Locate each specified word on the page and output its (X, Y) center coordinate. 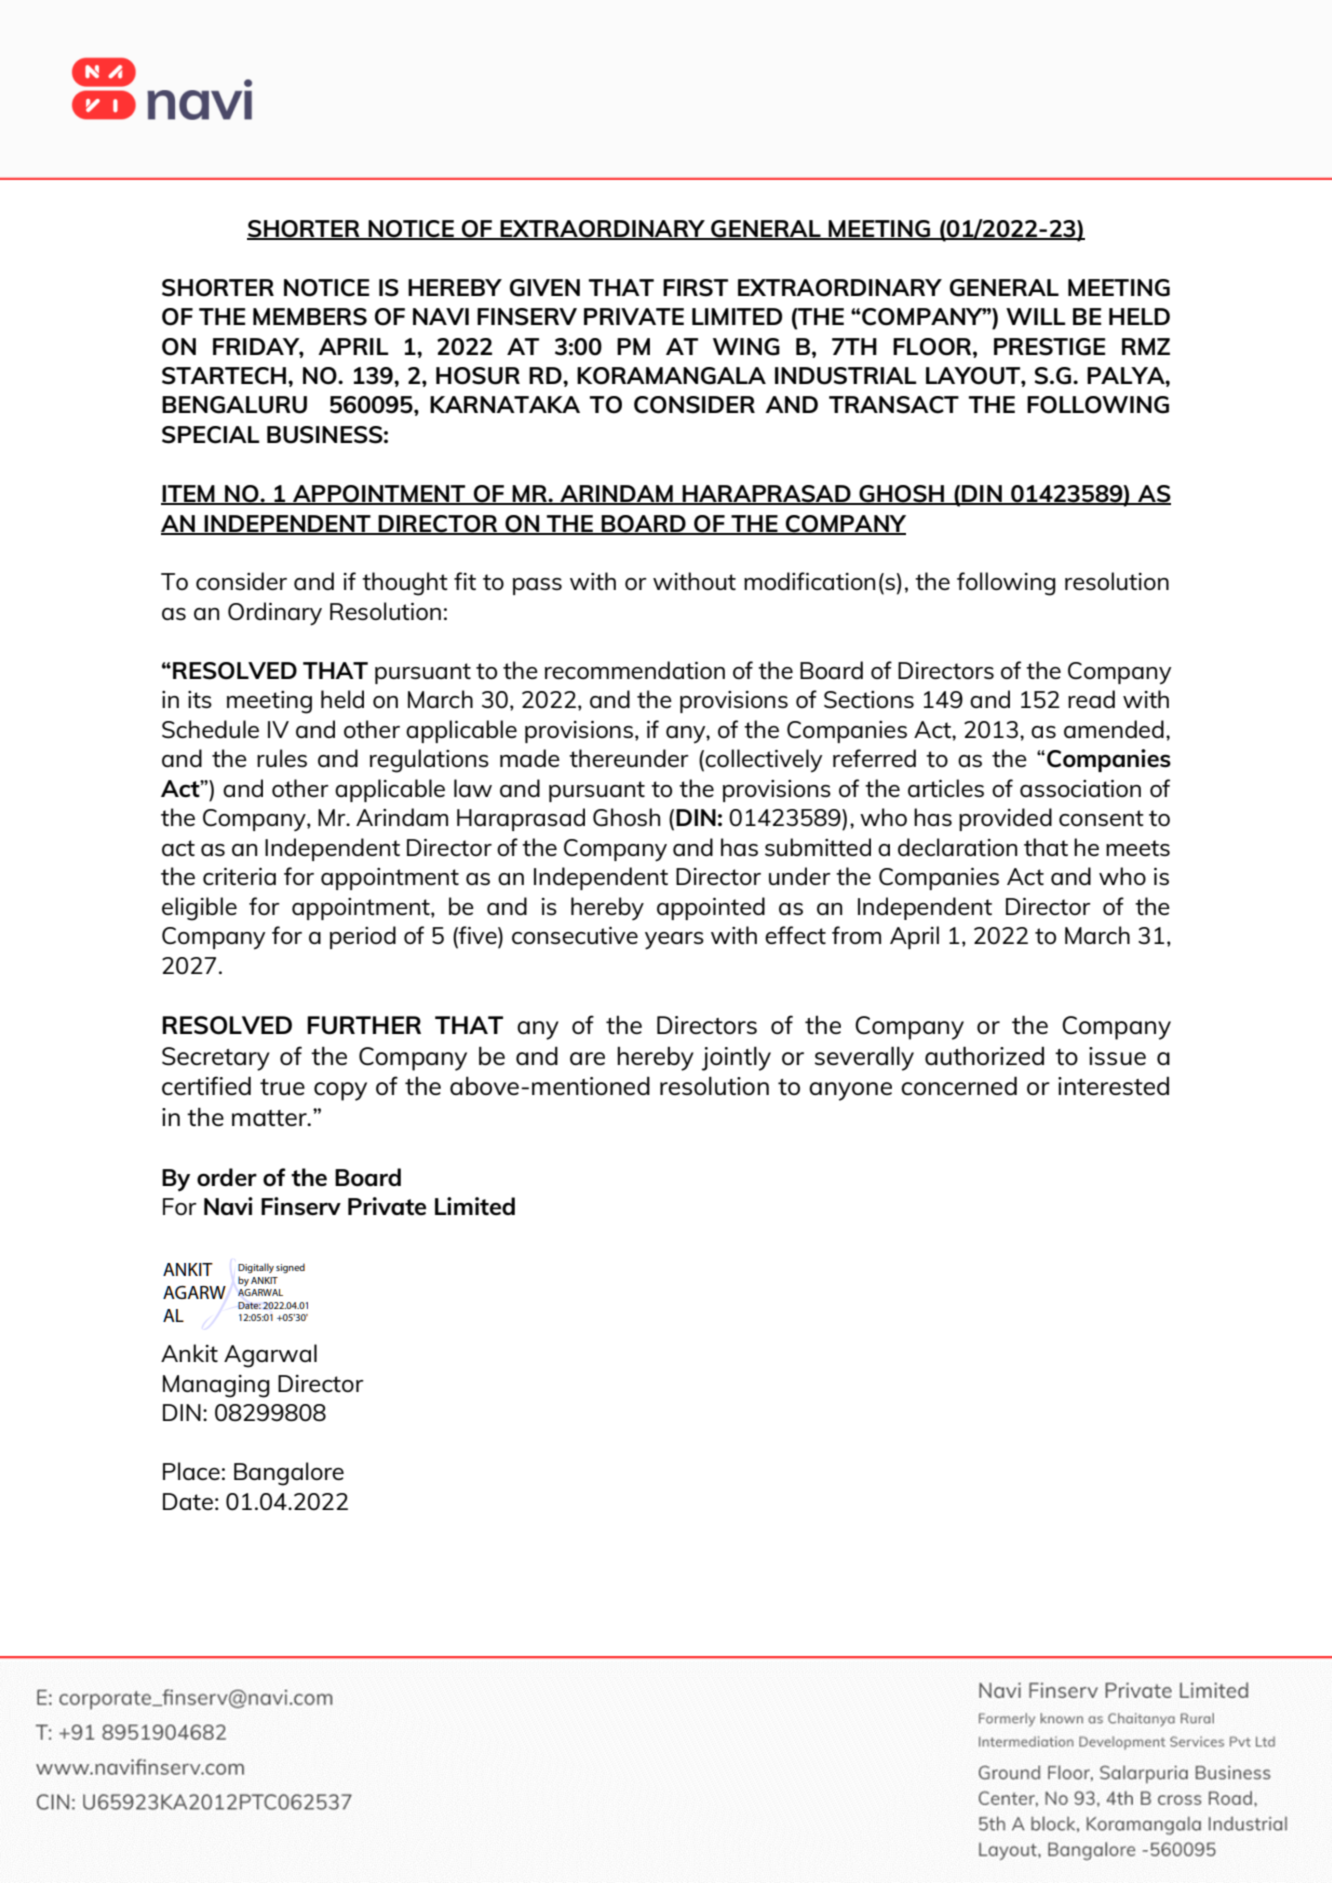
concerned (959, 1085)
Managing (216, 1386)
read (1091, 699)
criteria (239, 876)
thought (405, 584)
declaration (957, 847)
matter (270, 1118)
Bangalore (289, 1474)
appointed (711, 908)
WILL (1036, 316)
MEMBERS (310, 317)
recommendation (635, 670)
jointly (736, 1058)
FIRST (695, 288)
